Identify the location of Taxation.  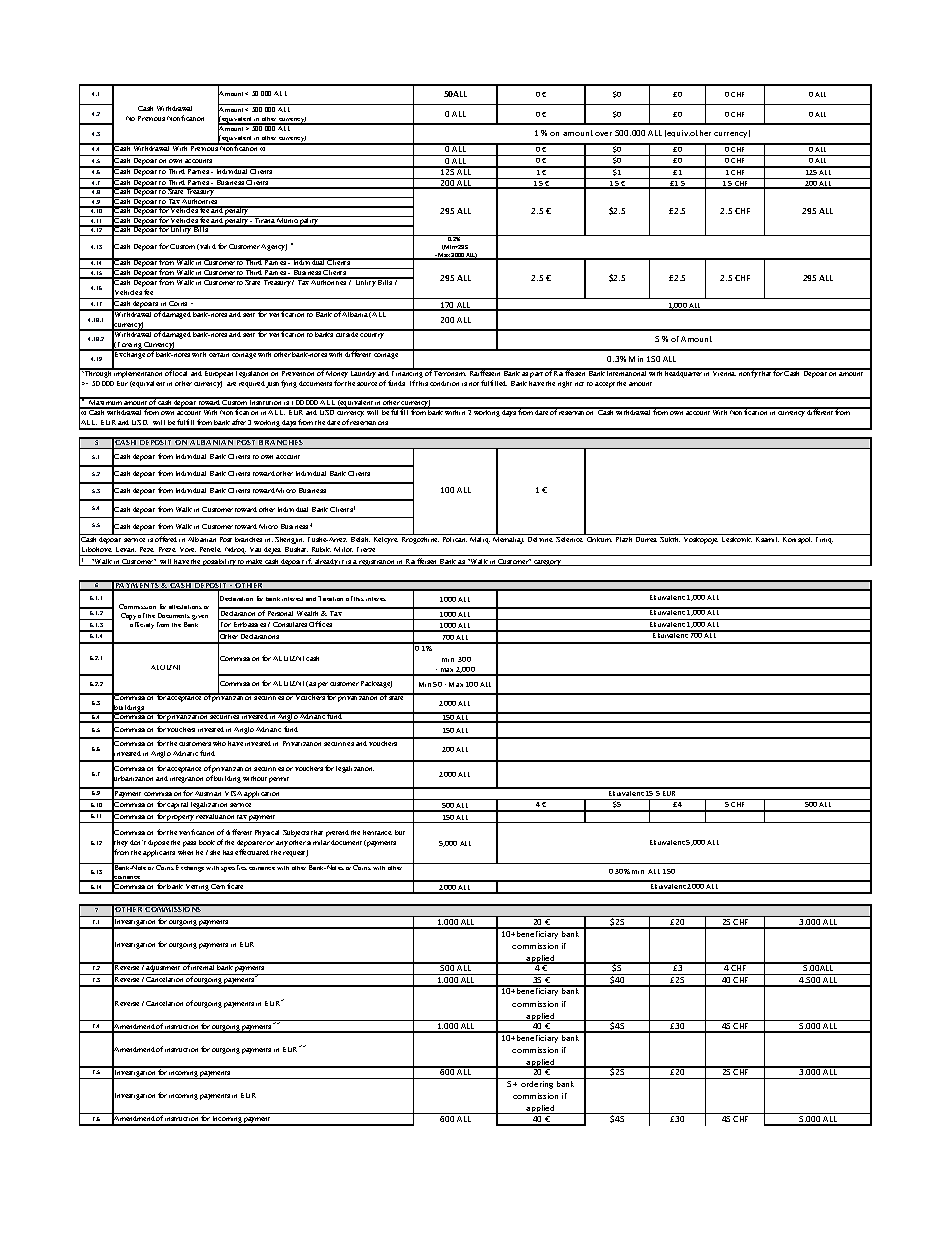
(330, 598).
